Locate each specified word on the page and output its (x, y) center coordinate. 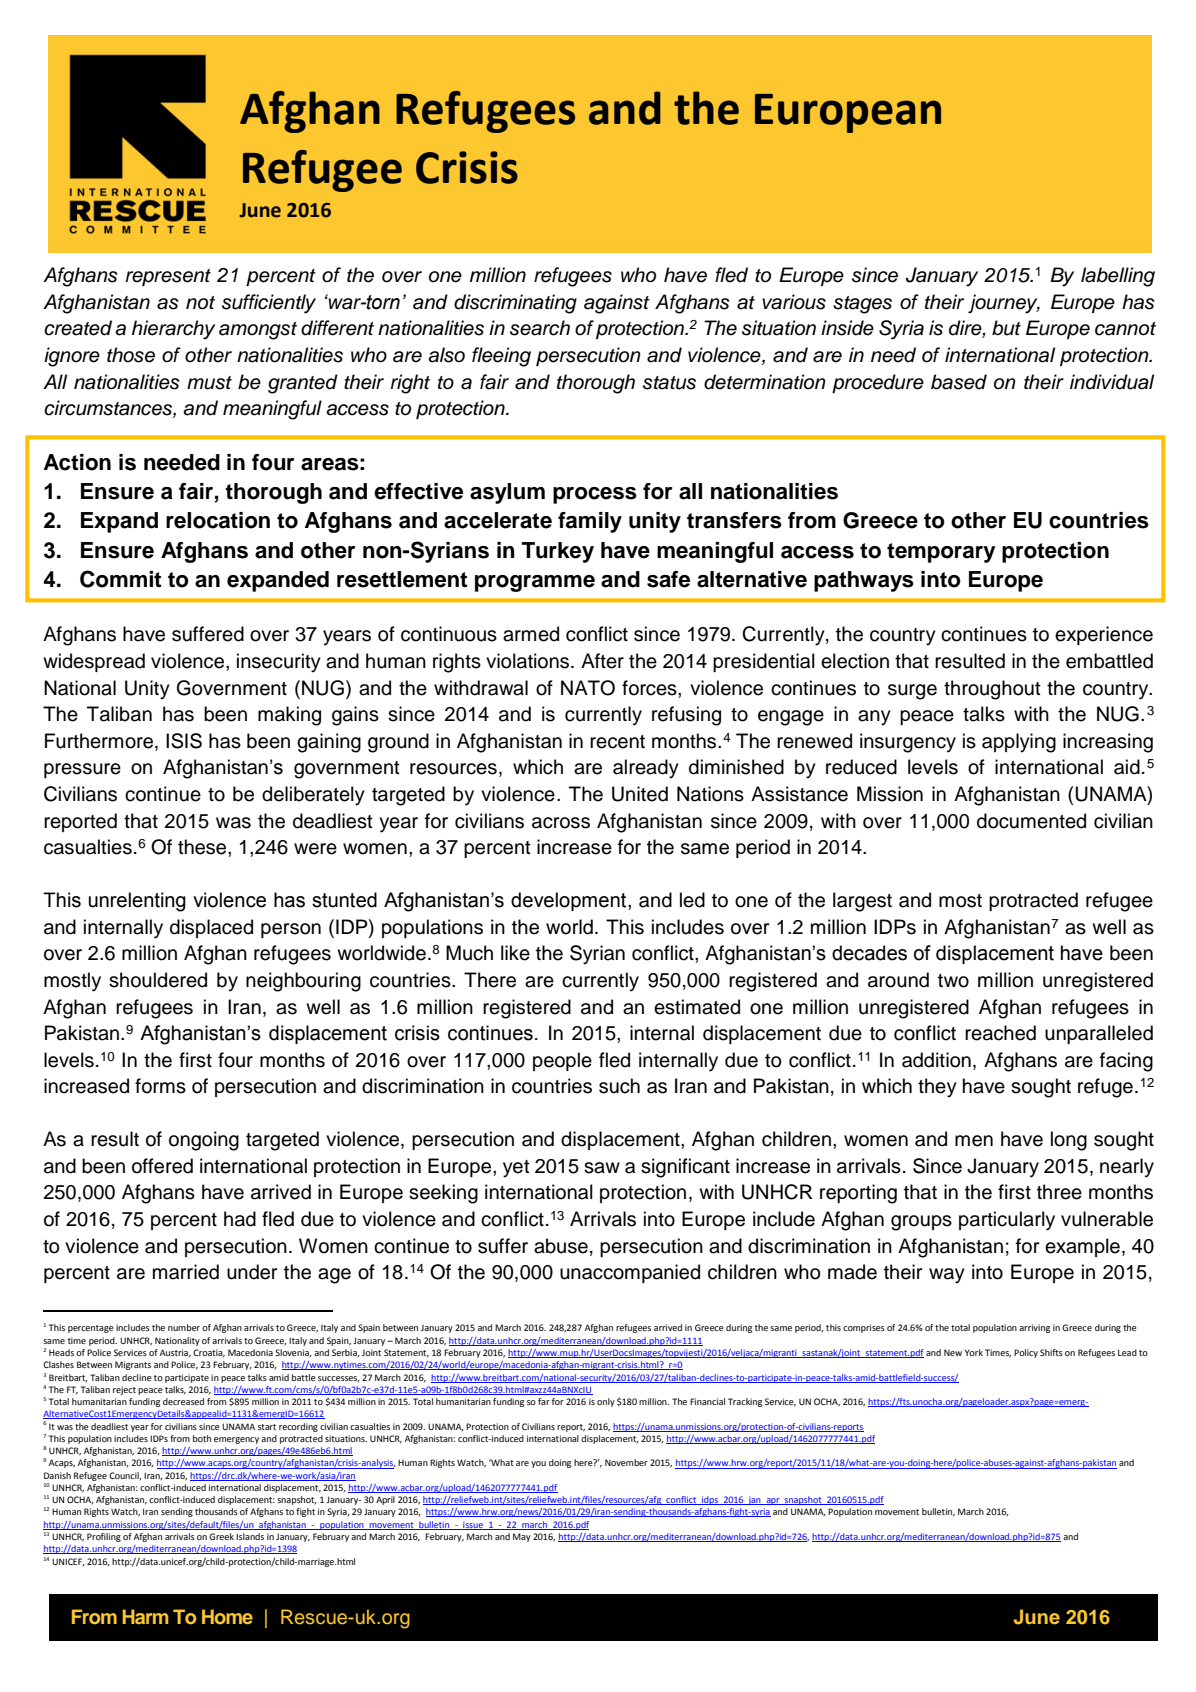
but (1006, 328)
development (570, 901)
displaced (211, 928)
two (953, 981)
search (540, 328)
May (522, 1537)
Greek (221, 1536)
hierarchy (173, 330)
